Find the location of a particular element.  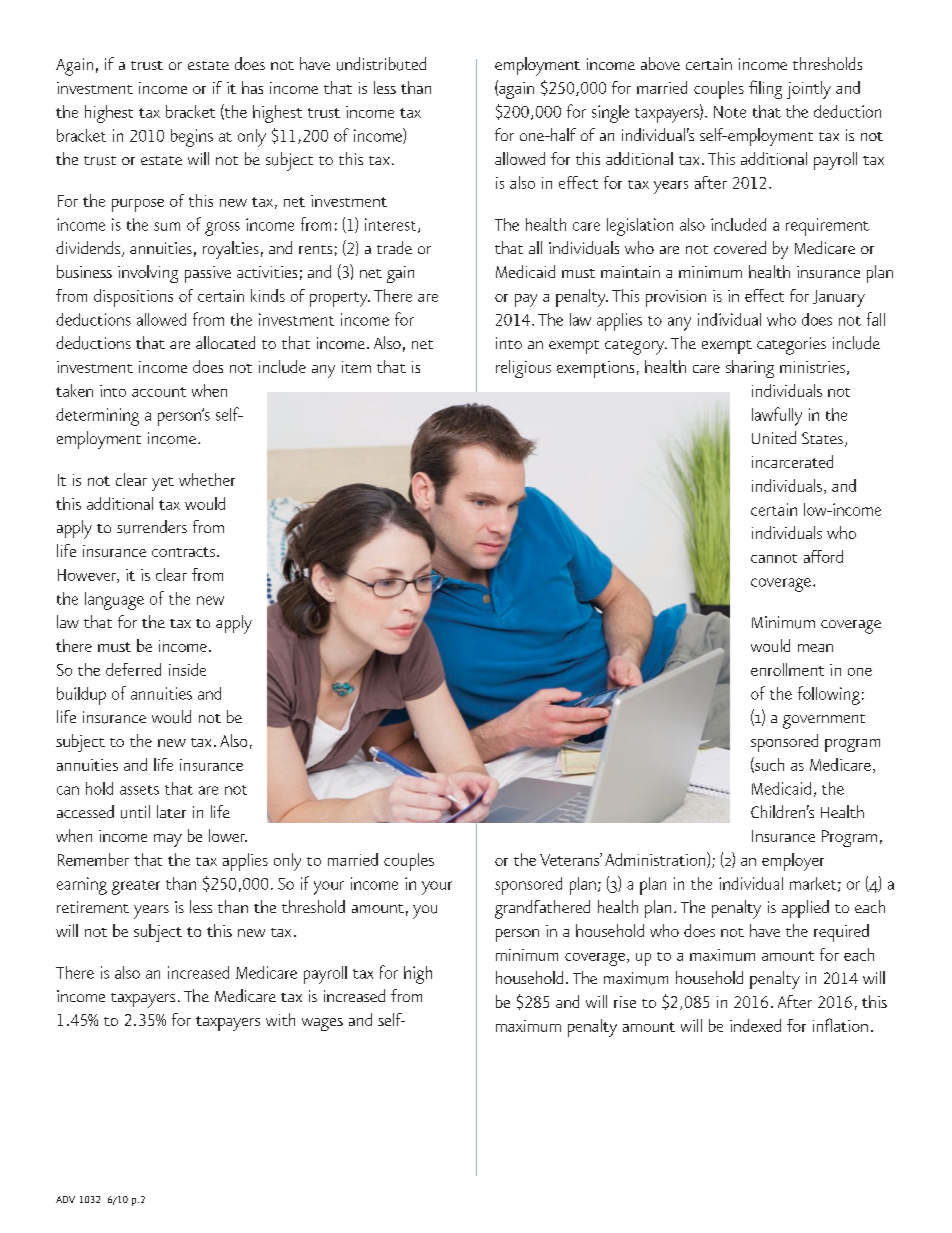

categories is located at coordinates (791, 346).
